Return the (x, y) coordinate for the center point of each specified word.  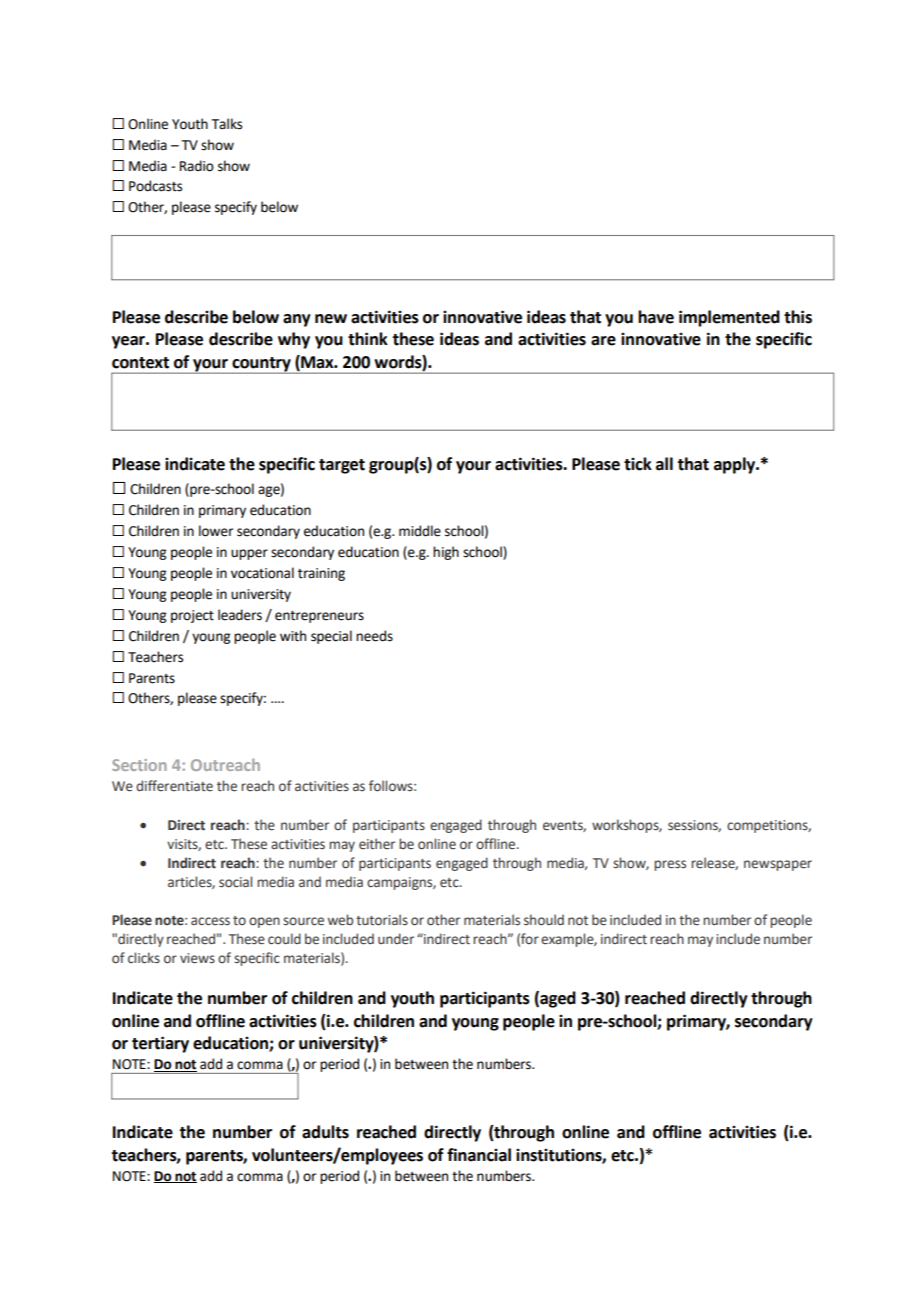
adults (325, 1132)
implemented (729, 318)
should (544, 919)
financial (479, 1155)
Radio (197, 166)
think (368, 339)
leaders (240, 615)
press (670, 865)
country (261, 365)
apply (736, 465)
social (235, 882)
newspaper (778, 865)
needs (374, 636)
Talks (227, 124)
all (664, 464)
